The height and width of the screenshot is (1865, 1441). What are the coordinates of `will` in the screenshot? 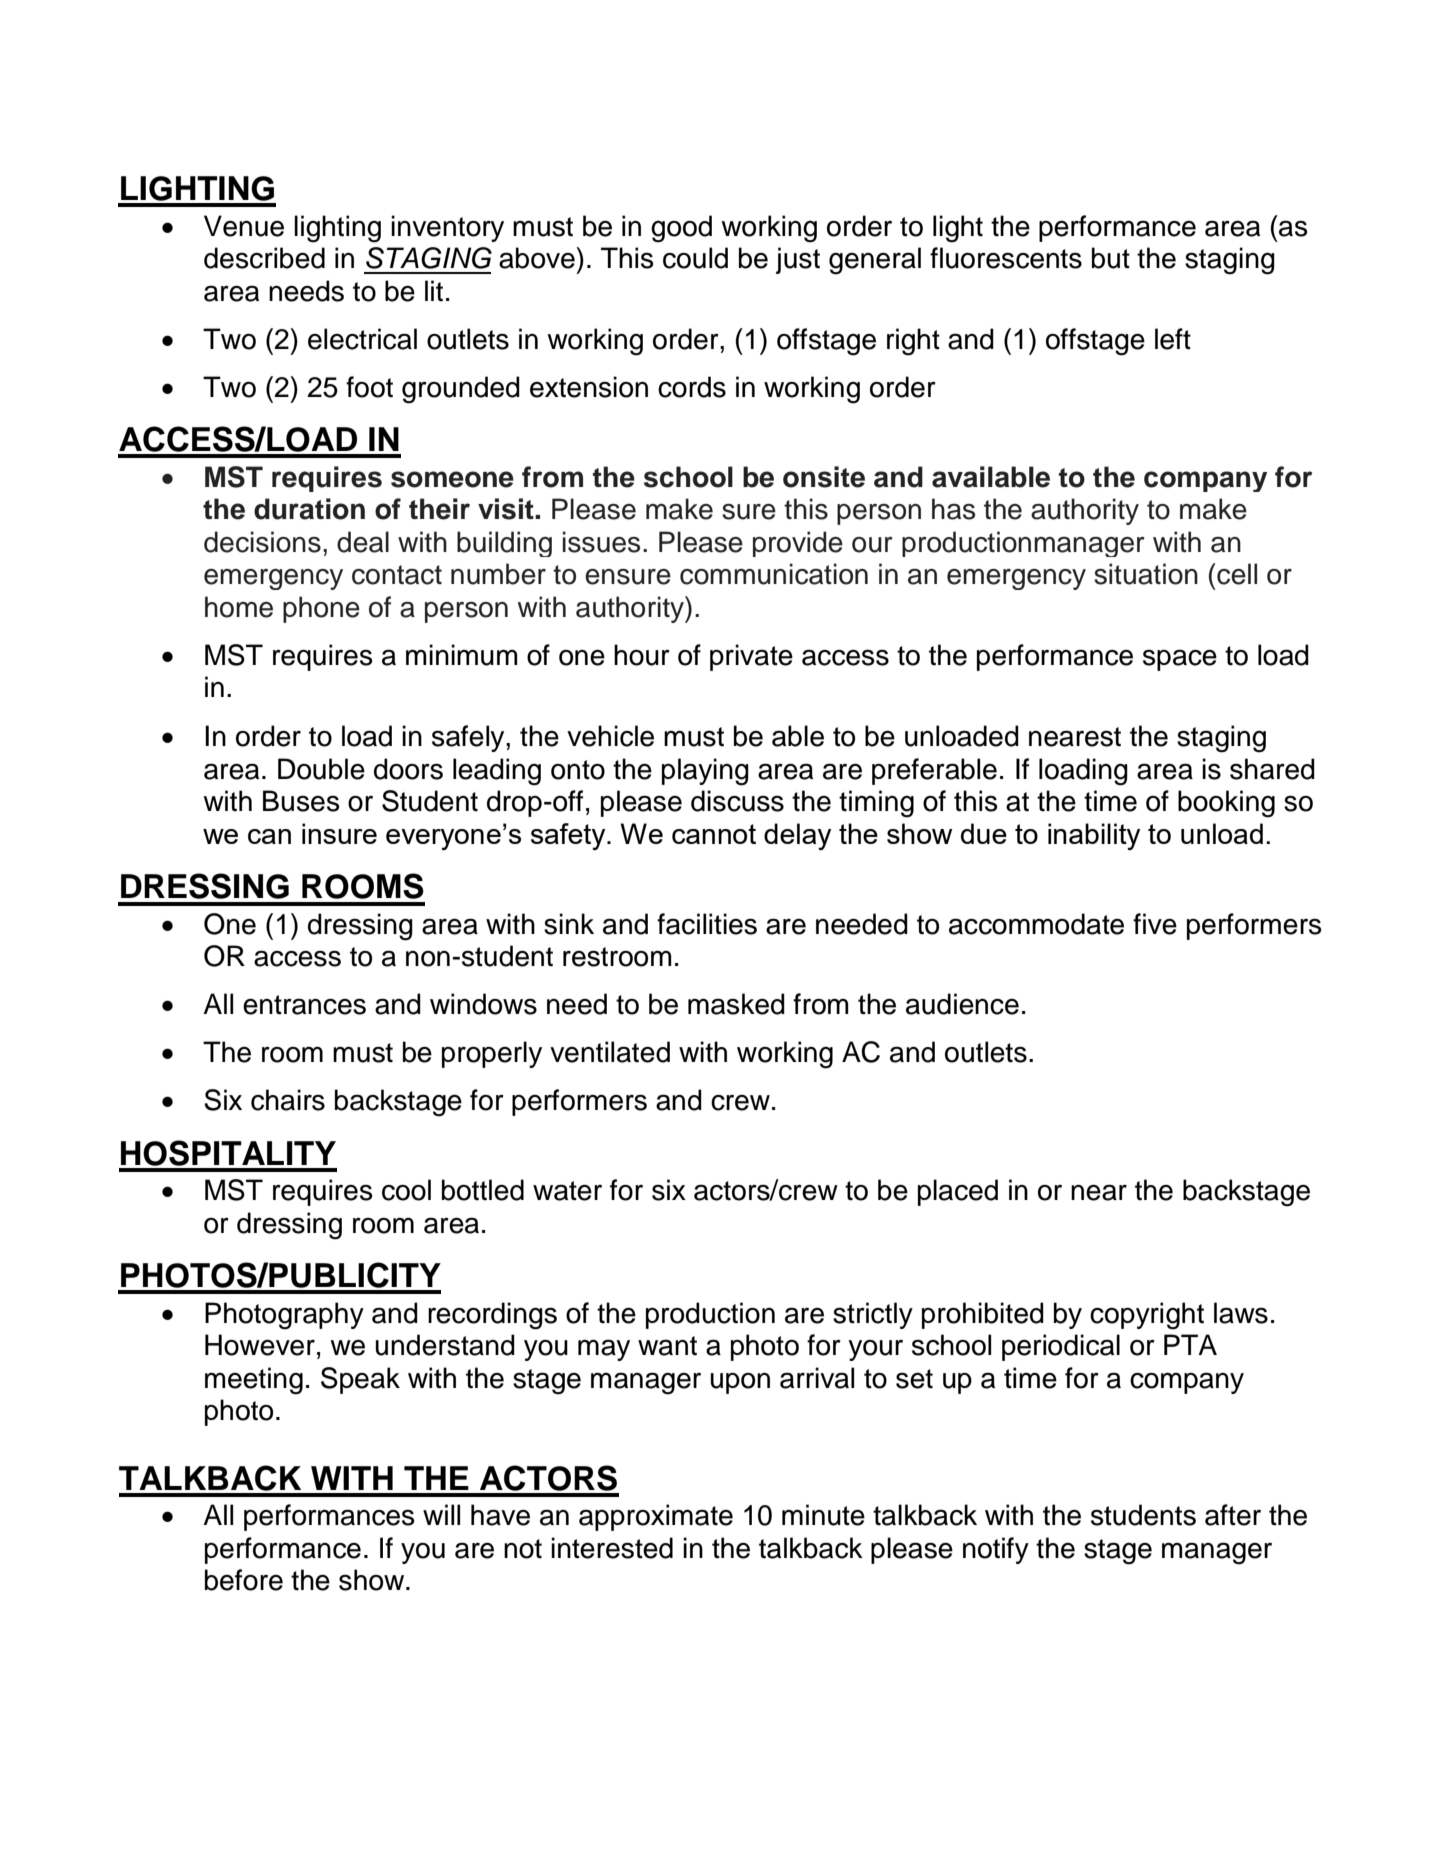 It's located at (441, 1514).
